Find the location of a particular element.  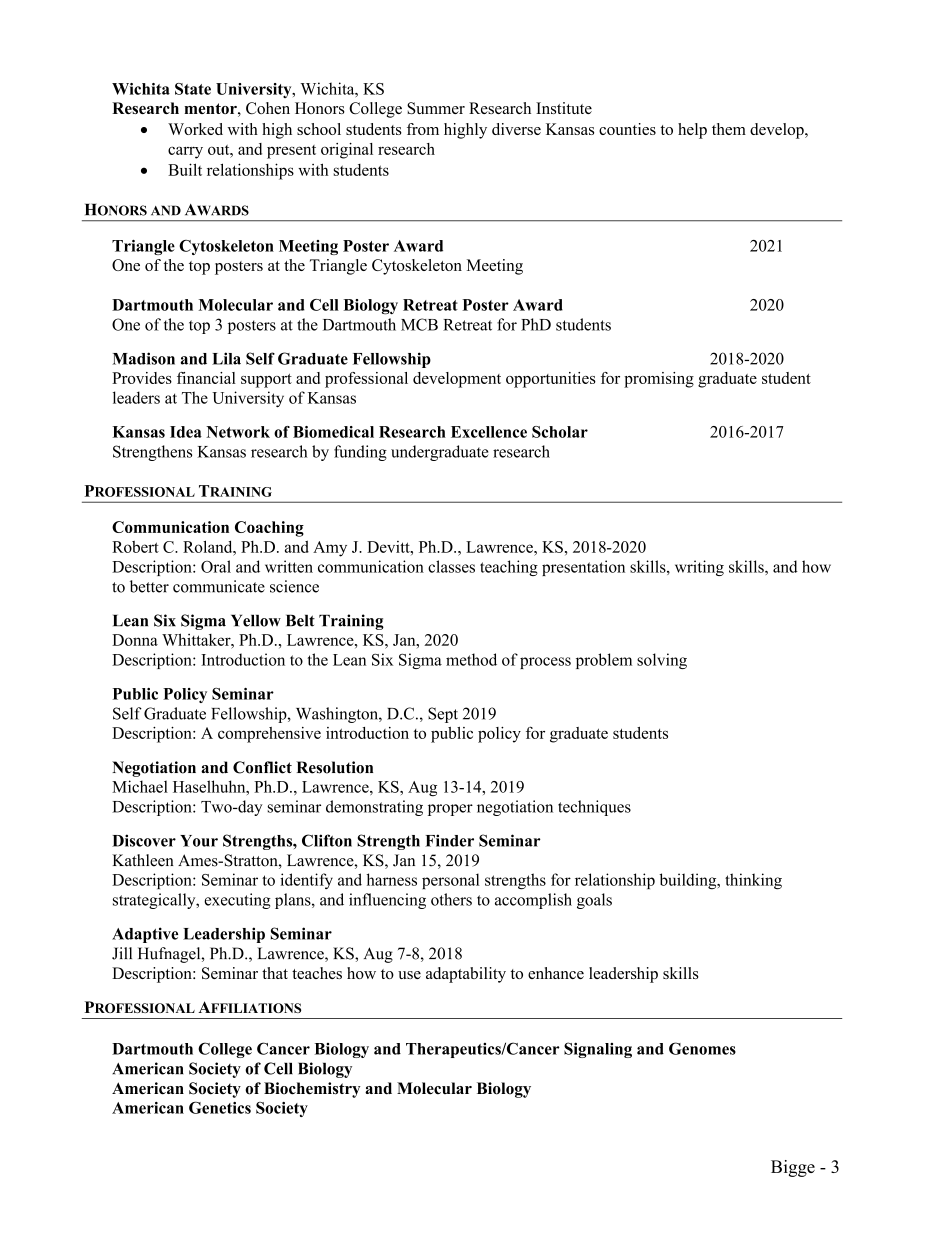

Idea is located at coordinates (186, 432).
